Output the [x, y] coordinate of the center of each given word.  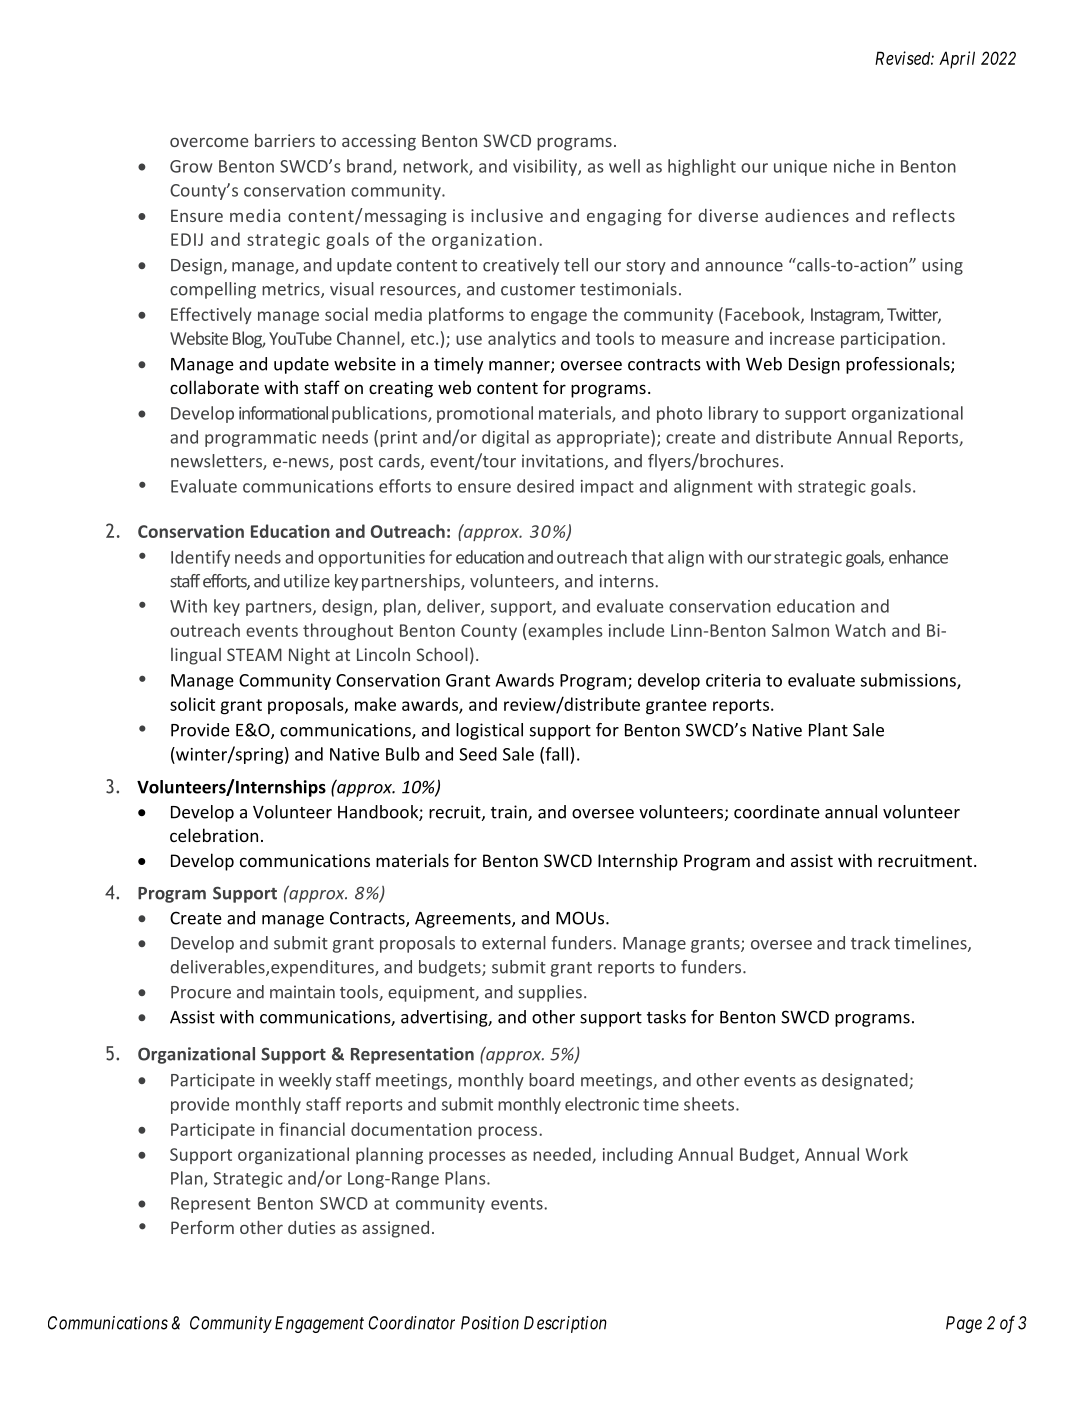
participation [890, 340]
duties [312, 1227]
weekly [305, 1081]
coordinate [777, 812]
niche [854, 166]
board [551, 1080]
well [624, 166]
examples [564, 631]
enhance [918, 557]
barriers [285, 140]
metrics [292, 290]
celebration [214, 835]
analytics [522, 339]
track [870, 943]
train [510, 813]
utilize [307, 581]
